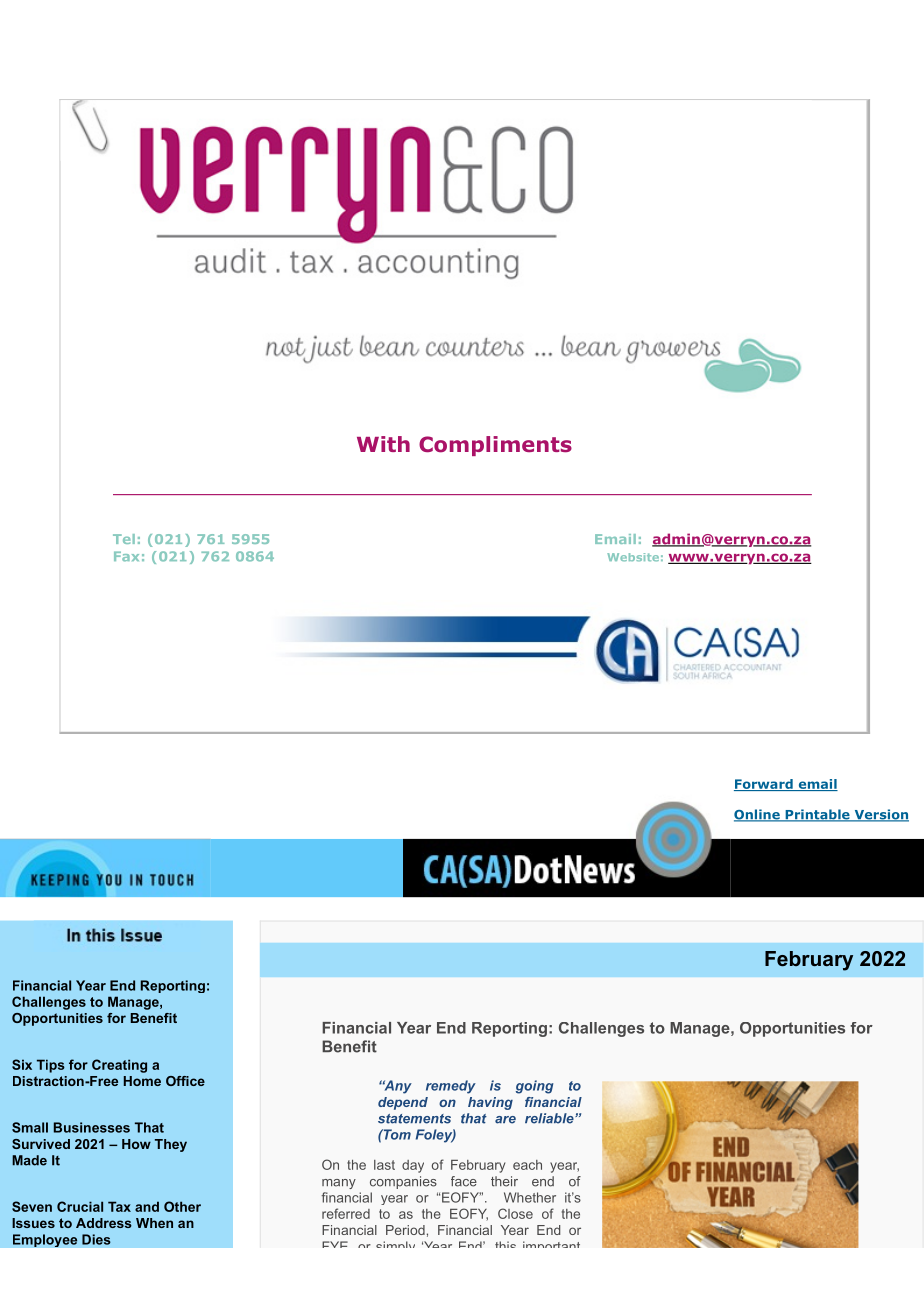 This screenshot has width=924, height=1308. What do you see at coordinates (530, 1197) in the screenshot?
I see `Whether` at bounding box center [530, 1197].
